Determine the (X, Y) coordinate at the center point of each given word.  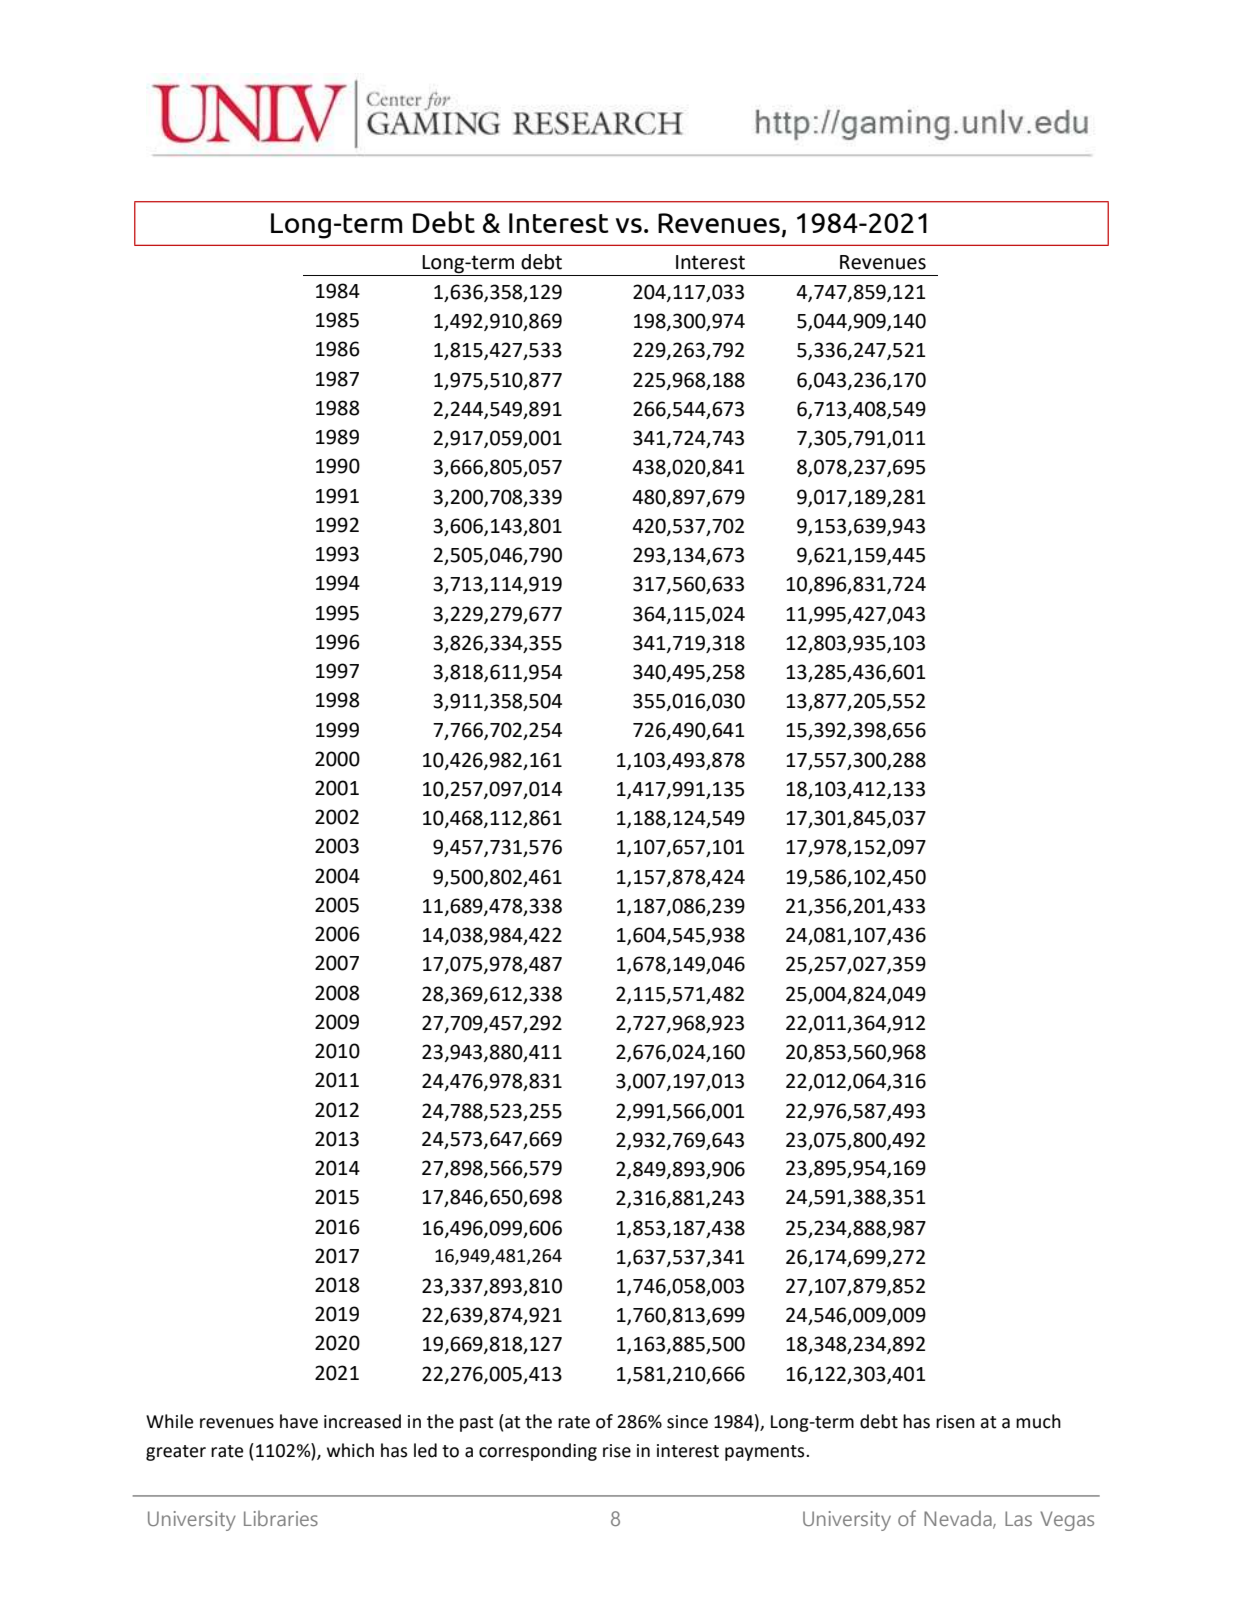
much (1038, 1421)
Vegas (1067, 1521)
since (687, 1422)
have (299, 1421)
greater (176, 1453)
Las (1018, 1518)
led (425, 1450)
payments (766, 1453)
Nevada (959, 1519)
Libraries (281, 1518)
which (350, 1450)
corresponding (538, 1452)
